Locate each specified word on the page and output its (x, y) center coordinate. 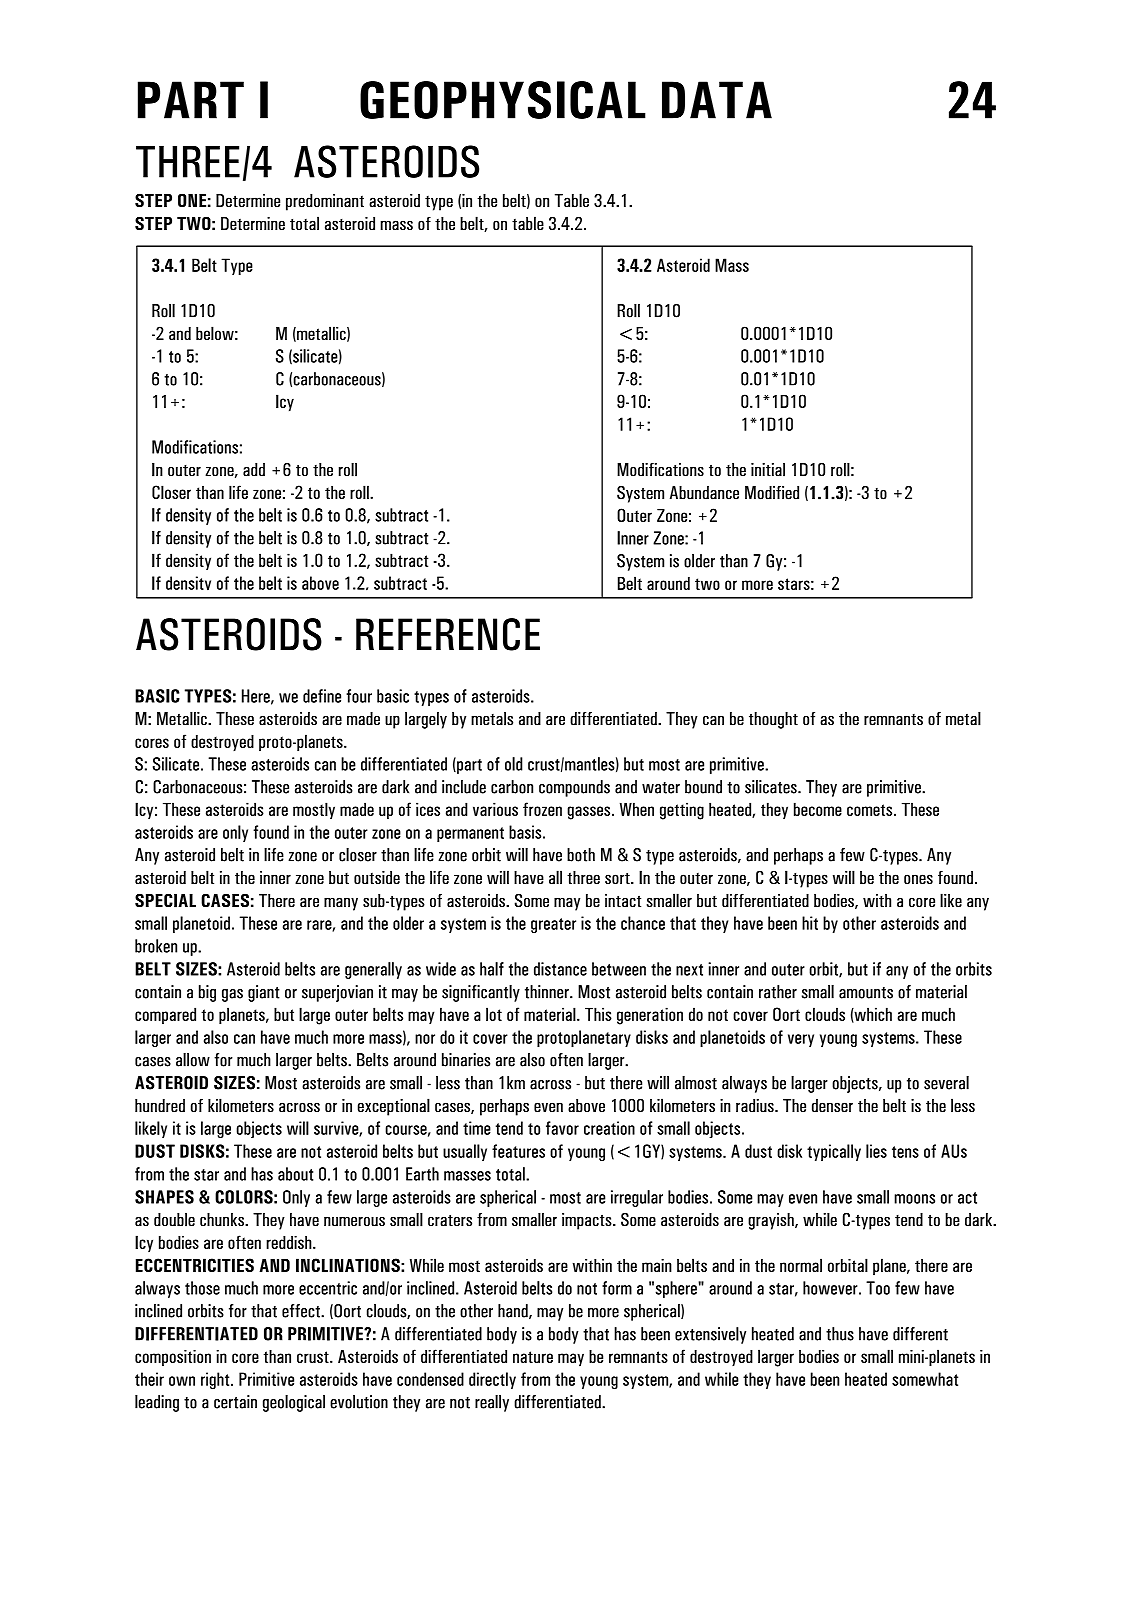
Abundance (704, 493)
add (254, 470)
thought (773, 720)
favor (562, 1128)
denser (832, 1106)
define (322, 696)
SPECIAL (165, 901)
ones (918, 879)
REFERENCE (448, 634)
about (295, 1174)
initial (768, 470)
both (581, 855)
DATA (717, 100)
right (216, 1381)
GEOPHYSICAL (503, 100)
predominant (325, 202)
